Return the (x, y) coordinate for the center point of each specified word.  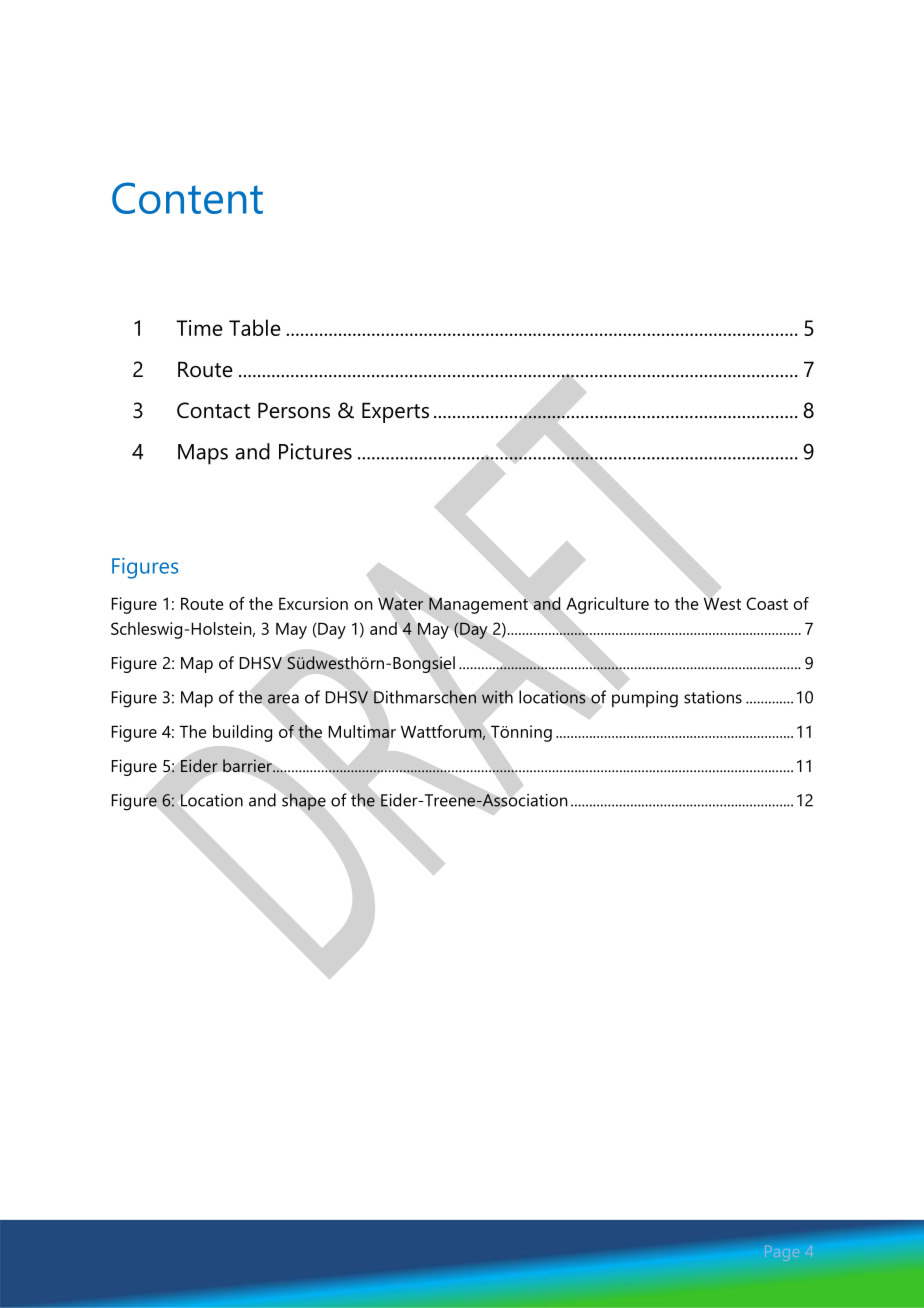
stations (713, 697)
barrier (248, 765)
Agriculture (607, 605)
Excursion (313, 603)
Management (478, 605)
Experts (395, 412)
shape (304, 801)
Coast (767, 603)
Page (782, 1253)
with (497, 697)
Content (187, 198)
